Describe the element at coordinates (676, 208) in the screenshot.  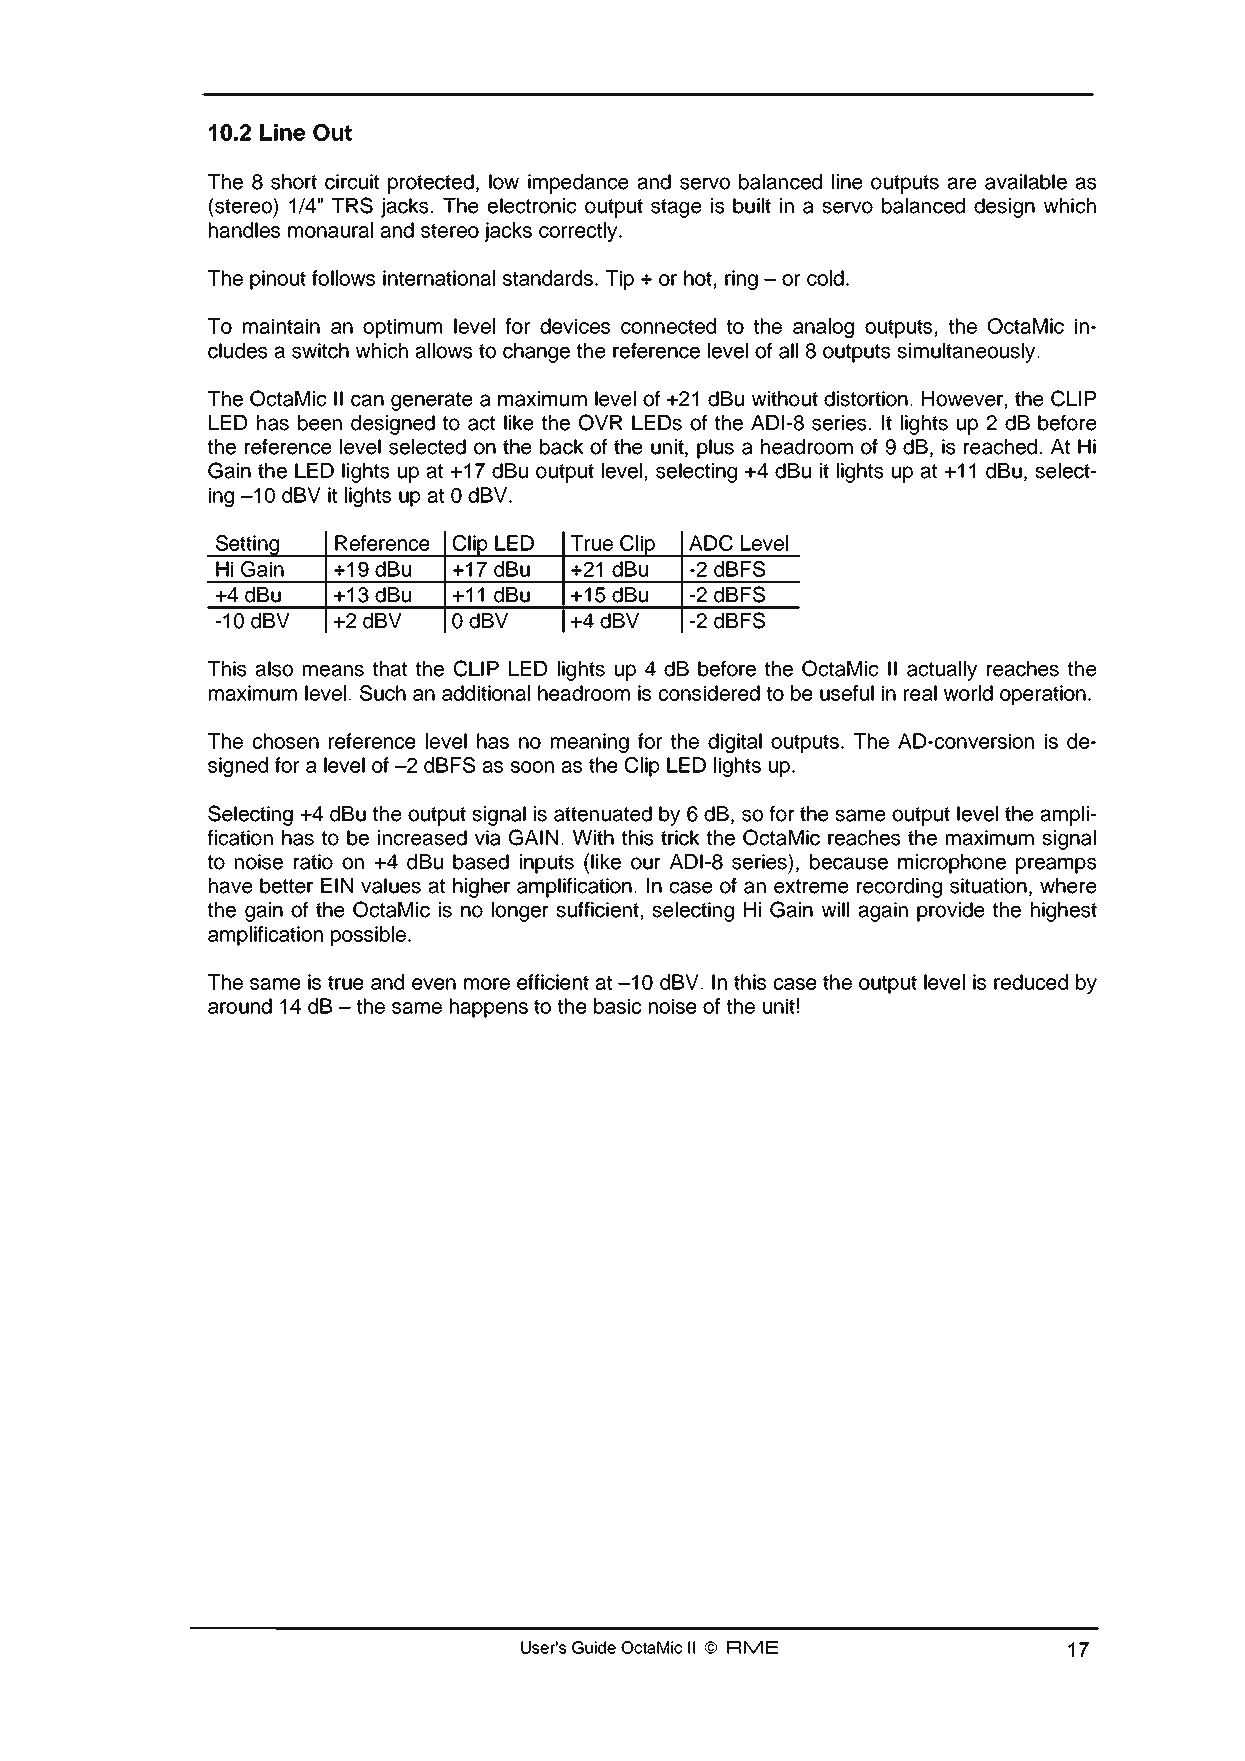
I see `stage` at that location.
